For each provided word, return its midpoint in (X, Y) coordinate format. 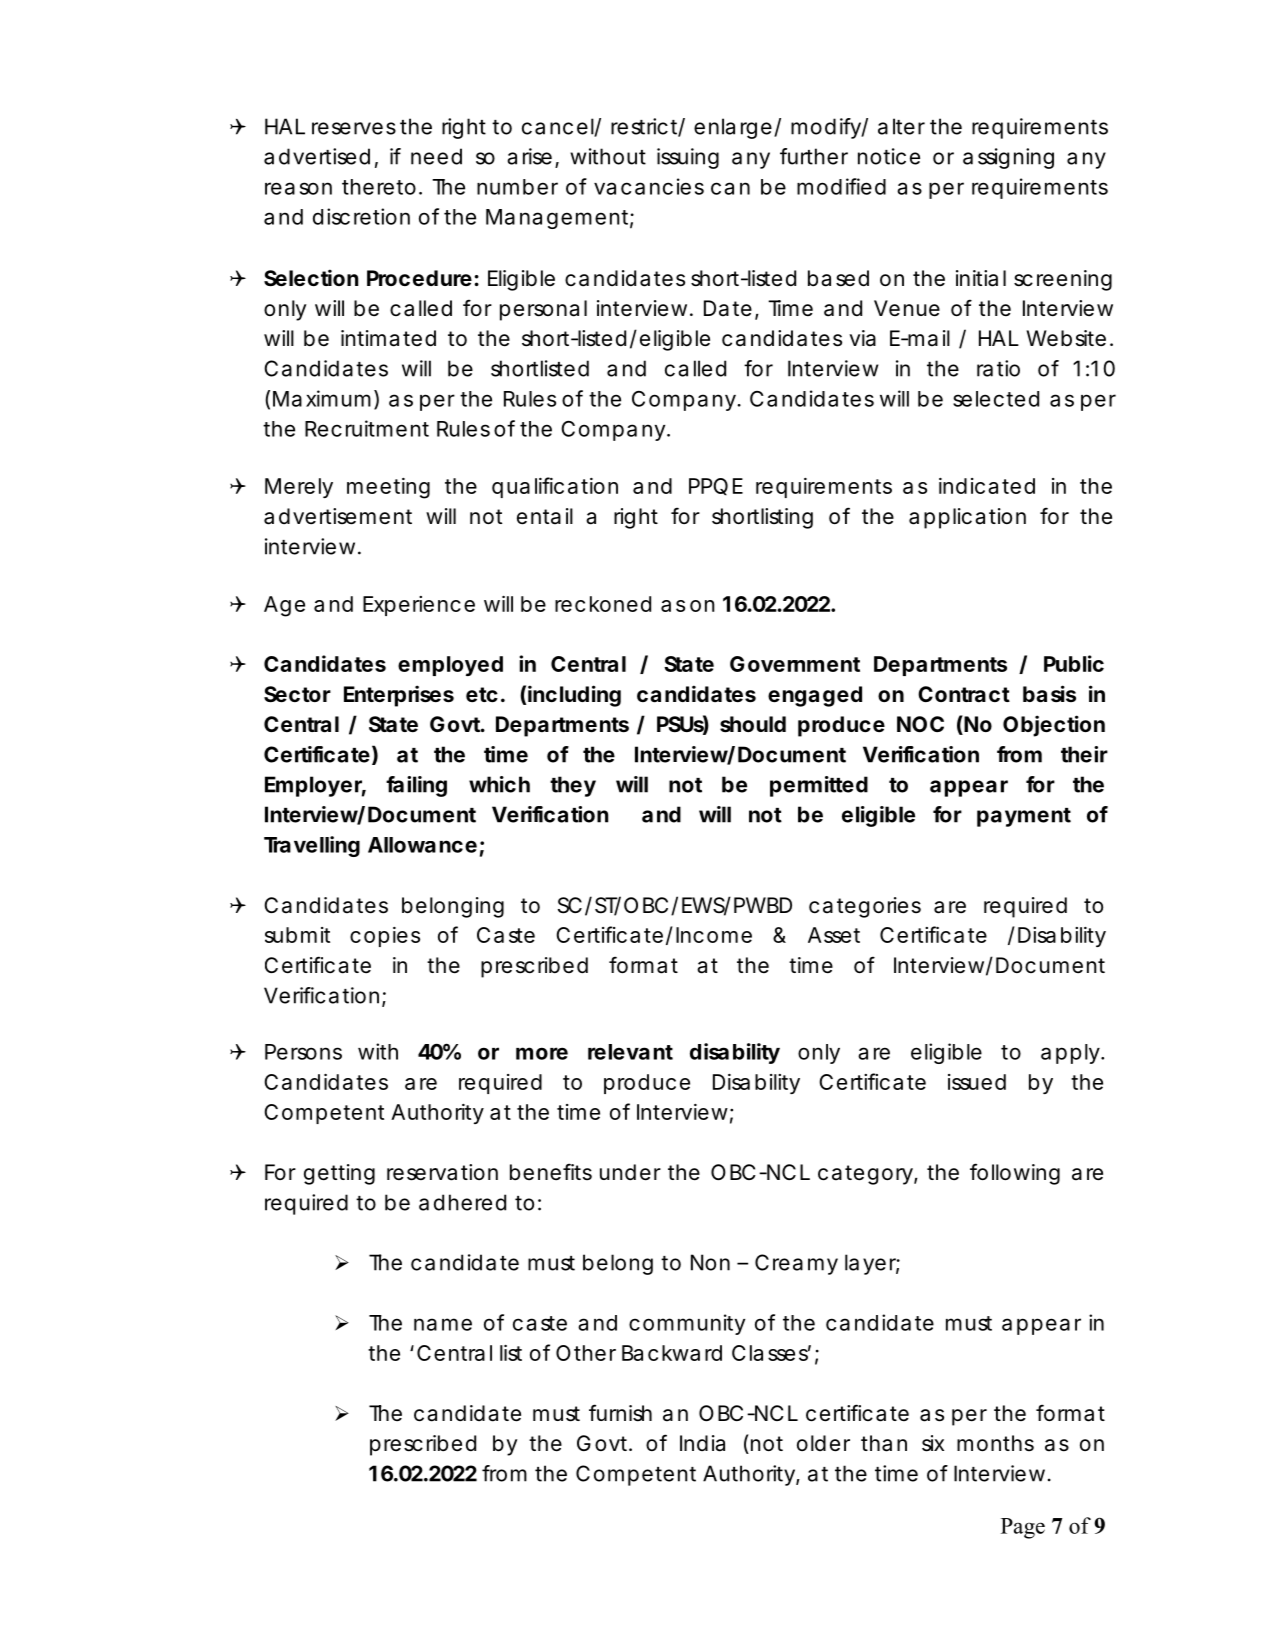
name (443, 1324)
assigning (1008, 158)
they (573, 786)
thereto (379, 187)
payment (1024, 817)
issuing (688, 158)
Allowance (422, 845)
